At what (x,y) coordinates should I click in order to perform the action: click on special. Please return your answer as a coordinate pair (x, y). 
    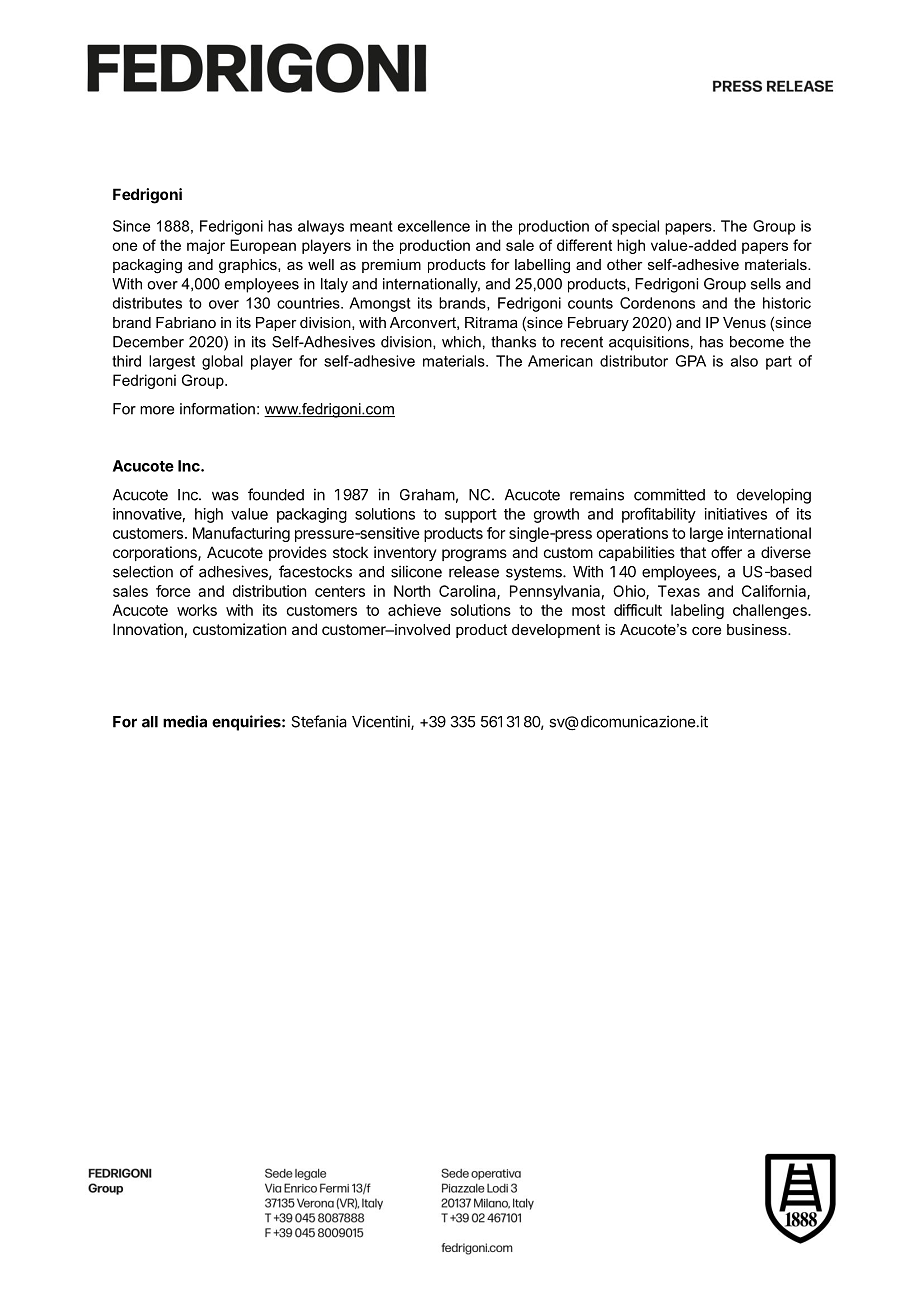
    Looking at the image, I should click on (635, 227).
